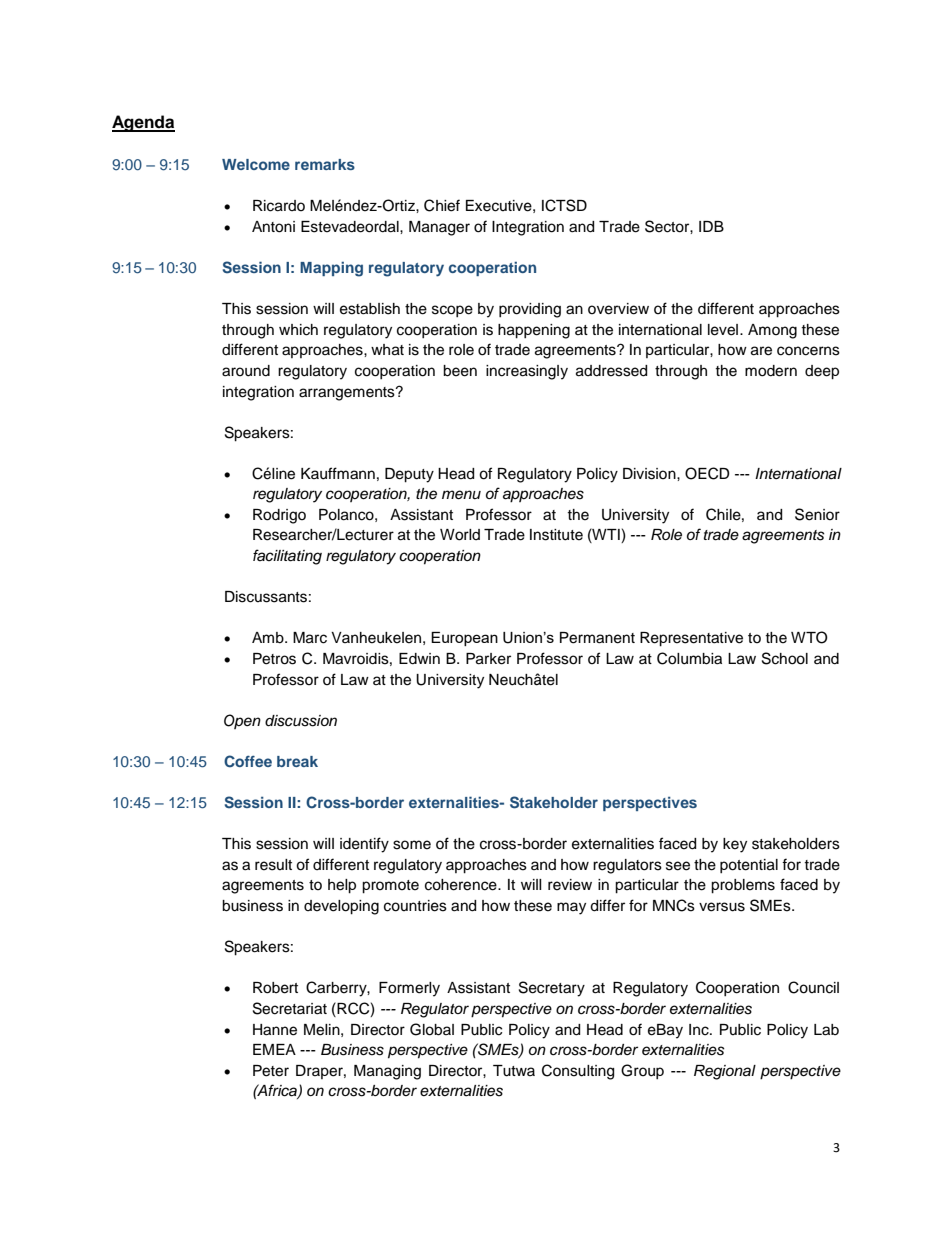  Describe the element at coordinates (279, 516) in the document. I see `Rodrigo` at that location.
